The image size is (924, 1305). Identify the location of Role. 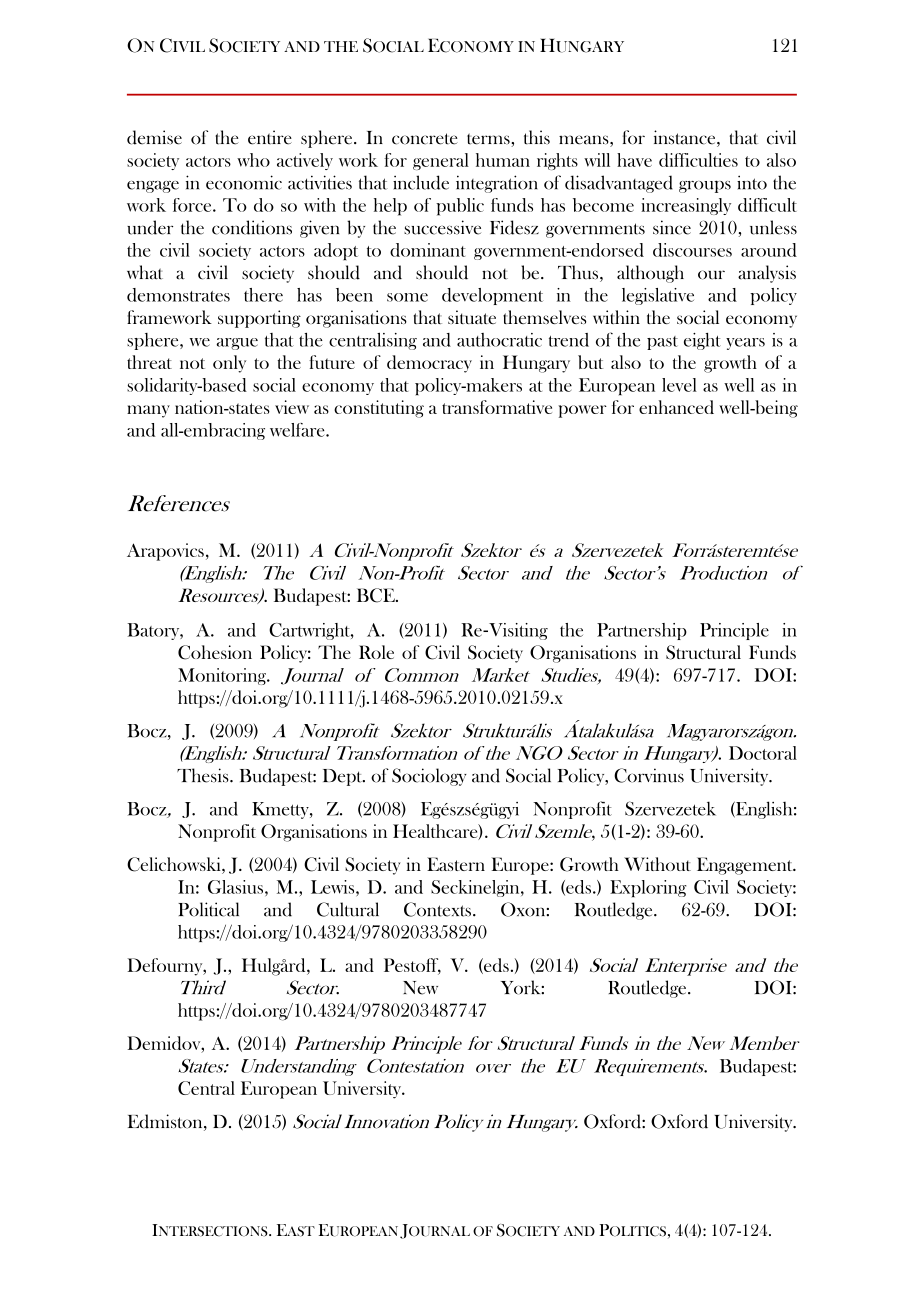
(376, 652).
